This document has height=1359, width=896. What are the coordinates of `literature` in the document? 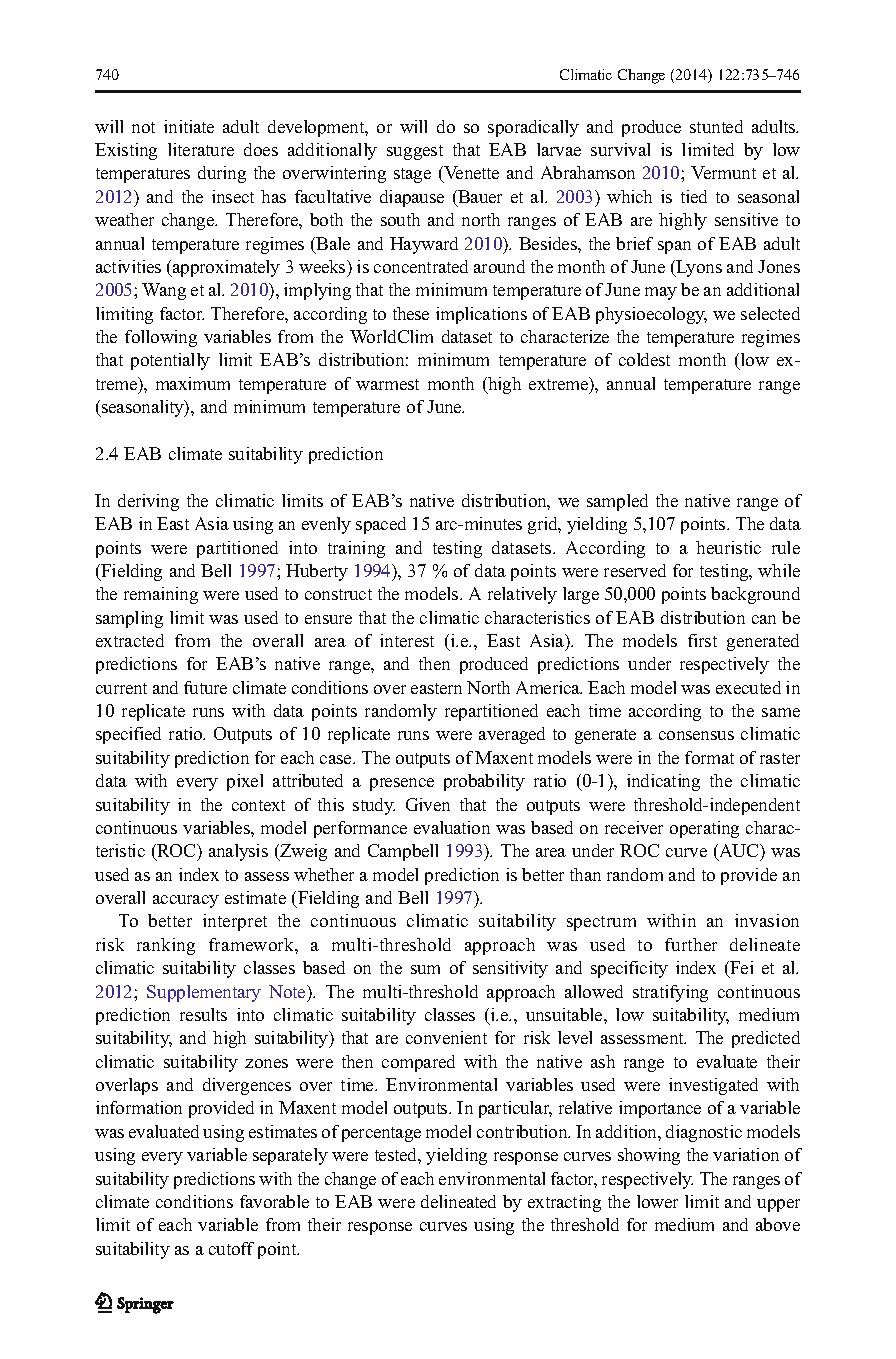 It's located at (201, 149).
